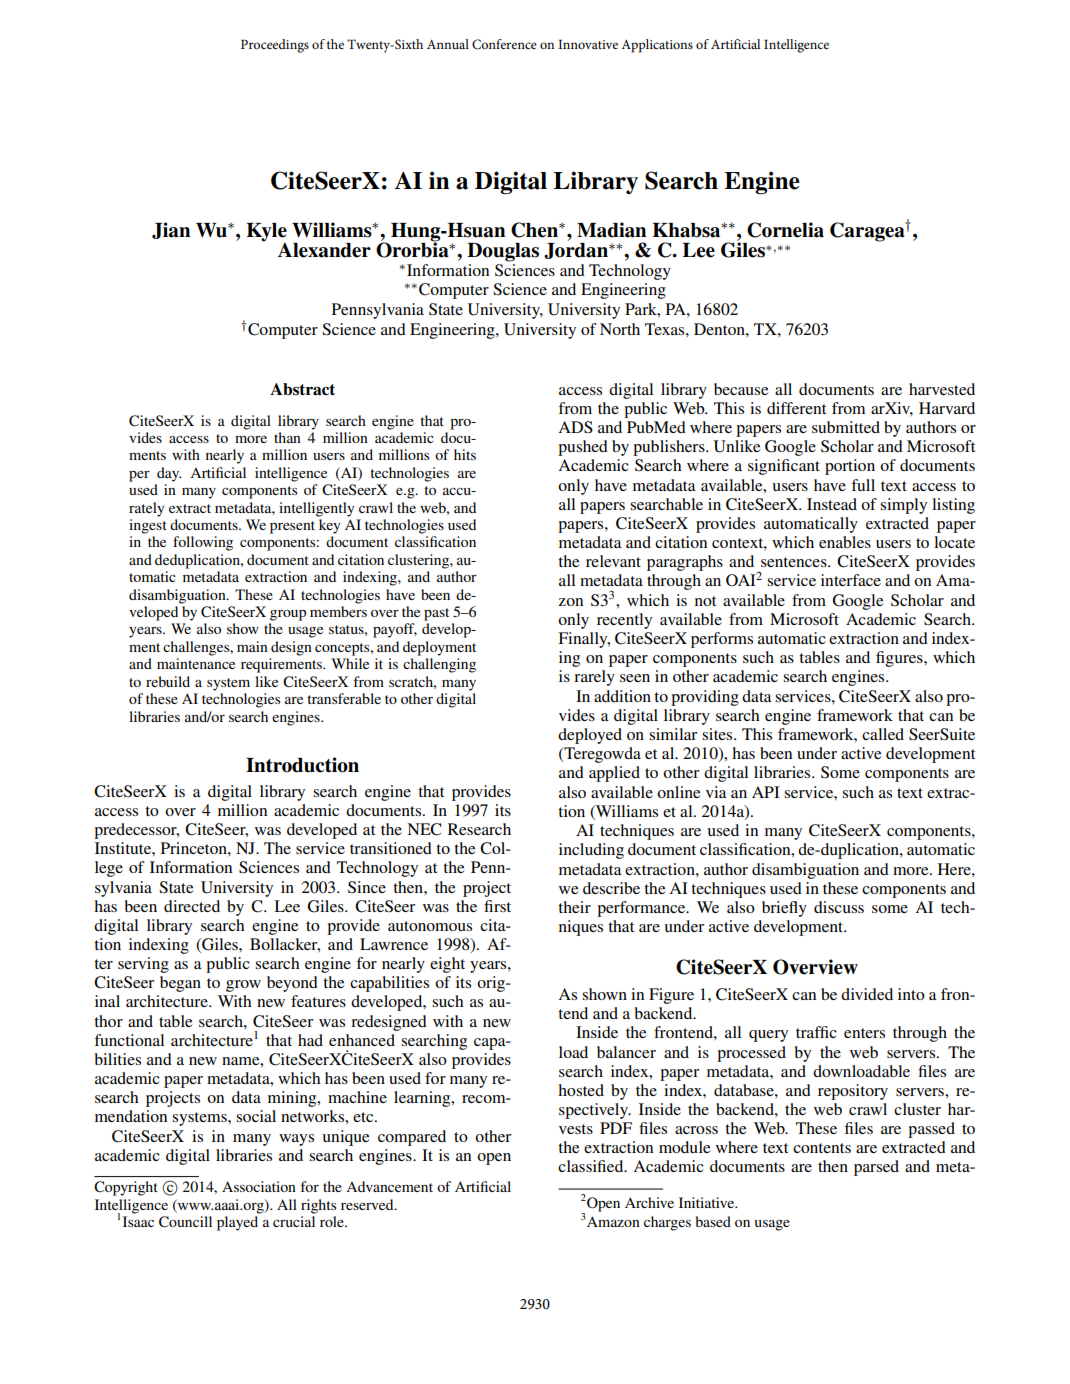  Describe the element at coordinates (302, 389) in the document. I see `Abstract` at that location.
